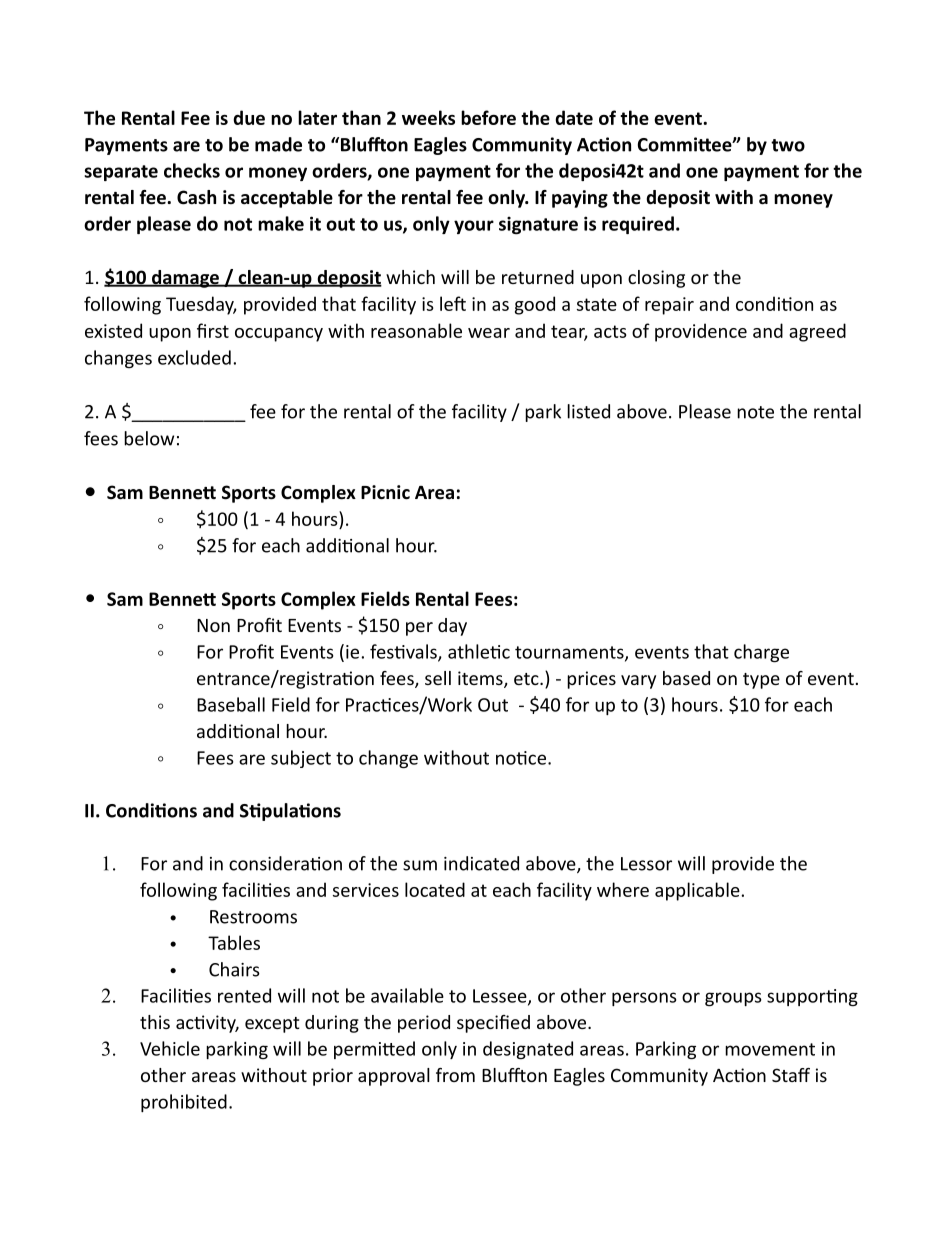 The height and width of the document is (1233, 952). I want to click on below, so click(149, 438).
